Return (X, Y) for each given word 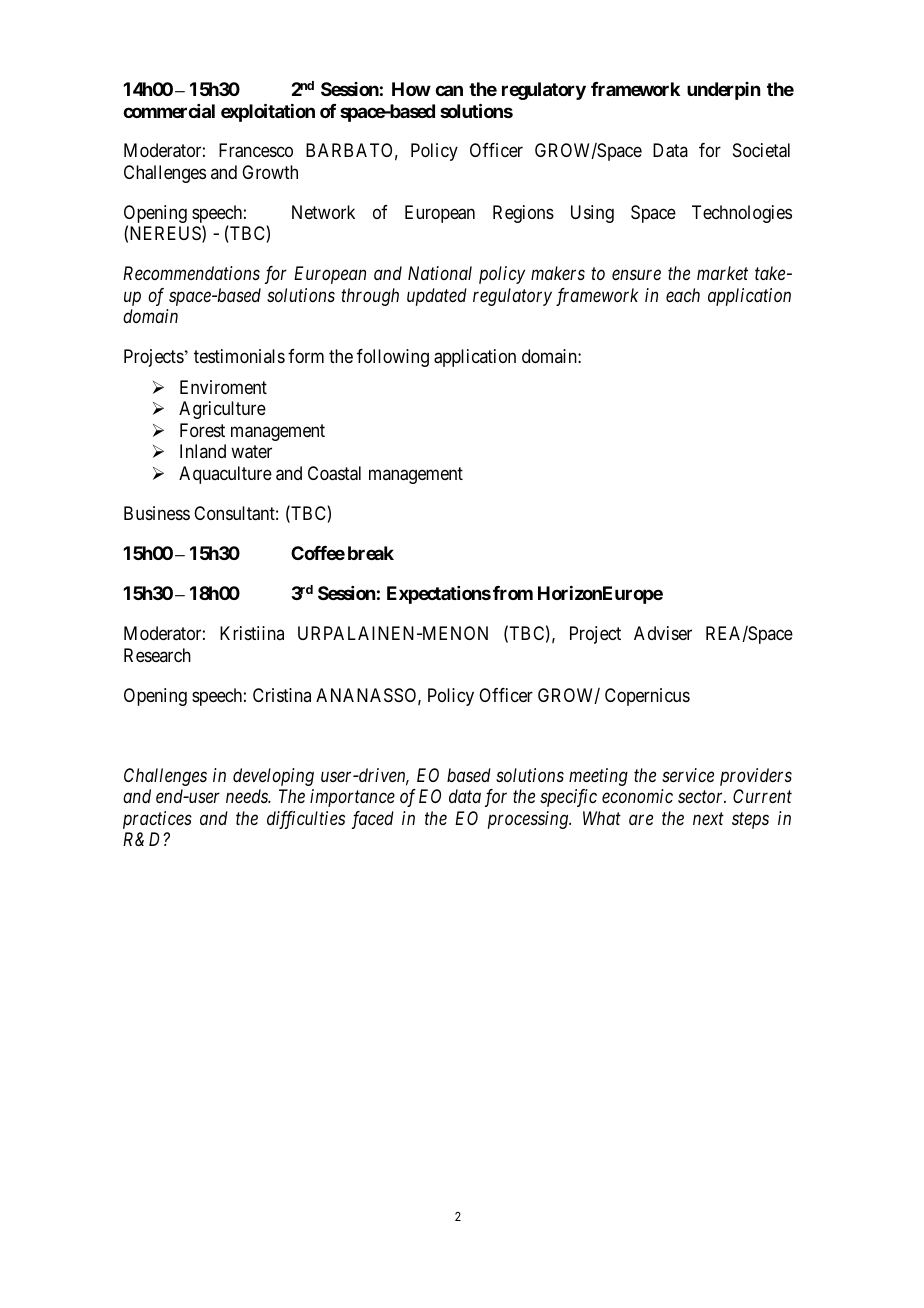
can (449, 90)
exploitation (268, 112)
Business (157, 513)
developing (273, 777)
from (513, 593)
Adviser (663, 633)
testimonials (239, 356)
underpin (723, 91)
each (683, 295)
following (393, 358)
